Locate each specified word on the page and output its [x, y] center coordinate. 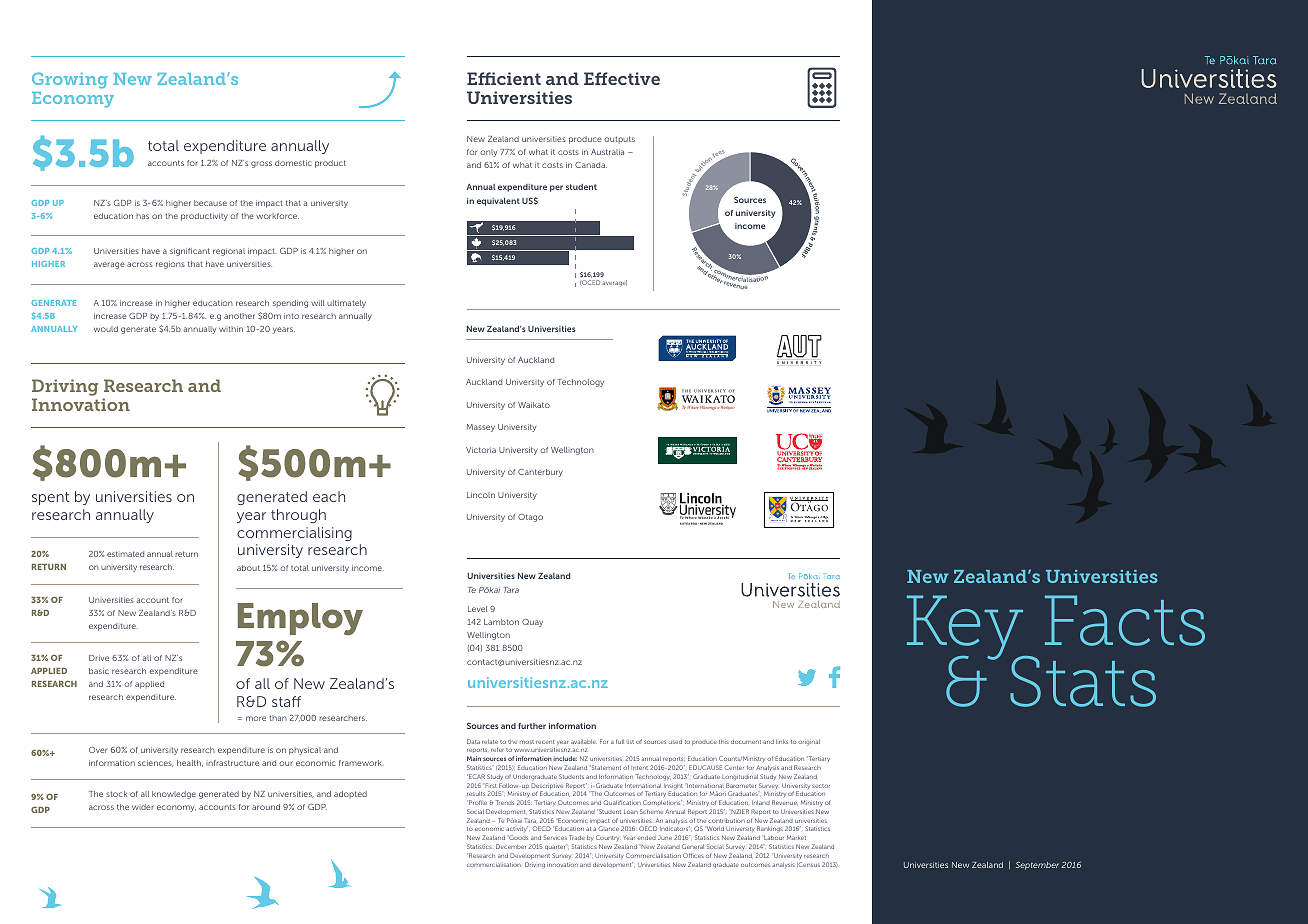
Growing [70, 80]
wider [143, 807]
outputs [619, 139]
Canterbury [540, 473]
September [1037, 866]
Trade [577, 837]
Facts [1125, 620]
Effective [622, 78]
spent [50, 498]
